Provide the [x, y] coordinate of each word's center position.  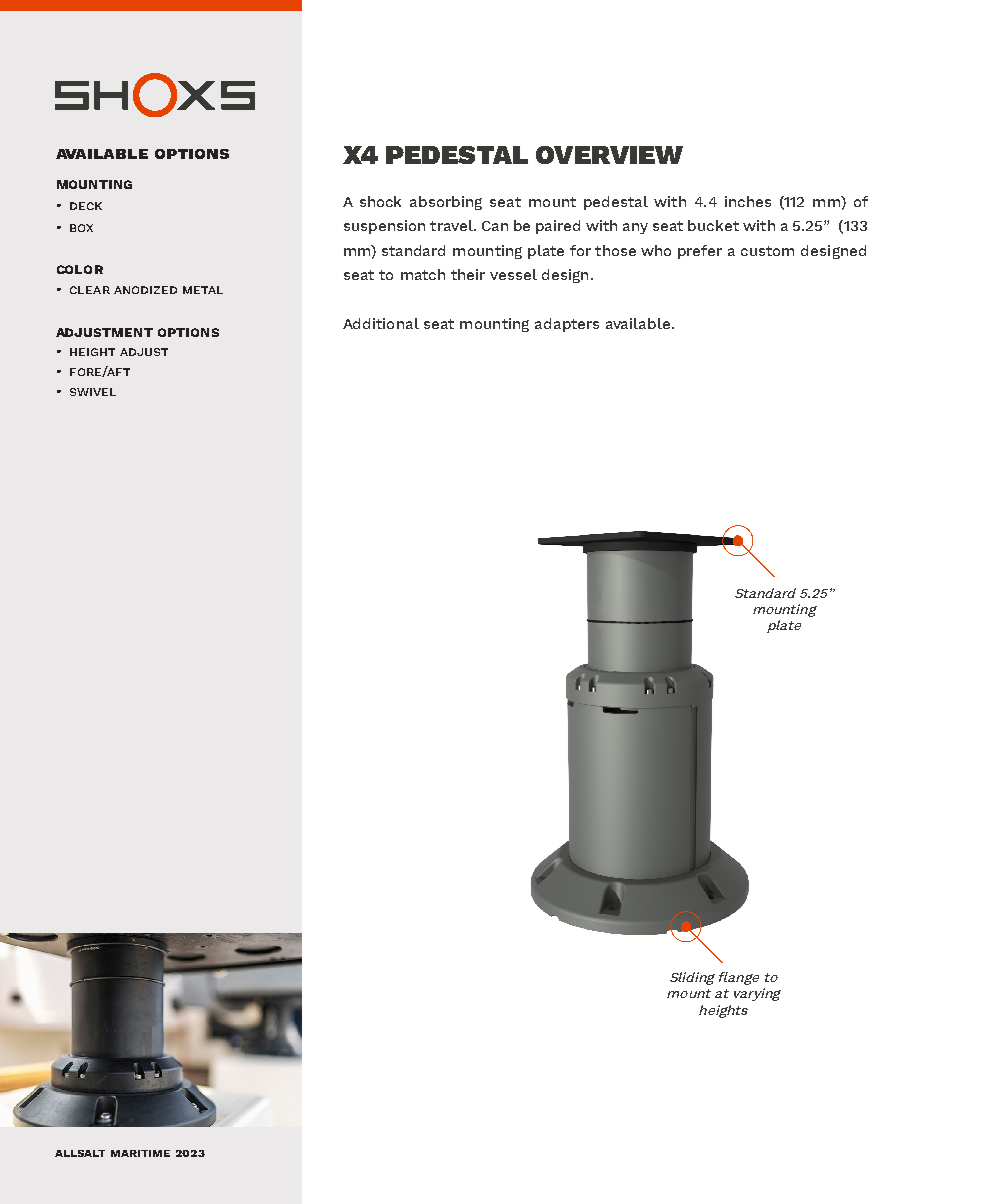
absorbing [446, 203]
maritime [140, 1153]
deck [86, 206]
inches [748, 201]
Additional [381, 323]
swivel [93, 392]
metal [203, 290]
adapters [567, 325]
